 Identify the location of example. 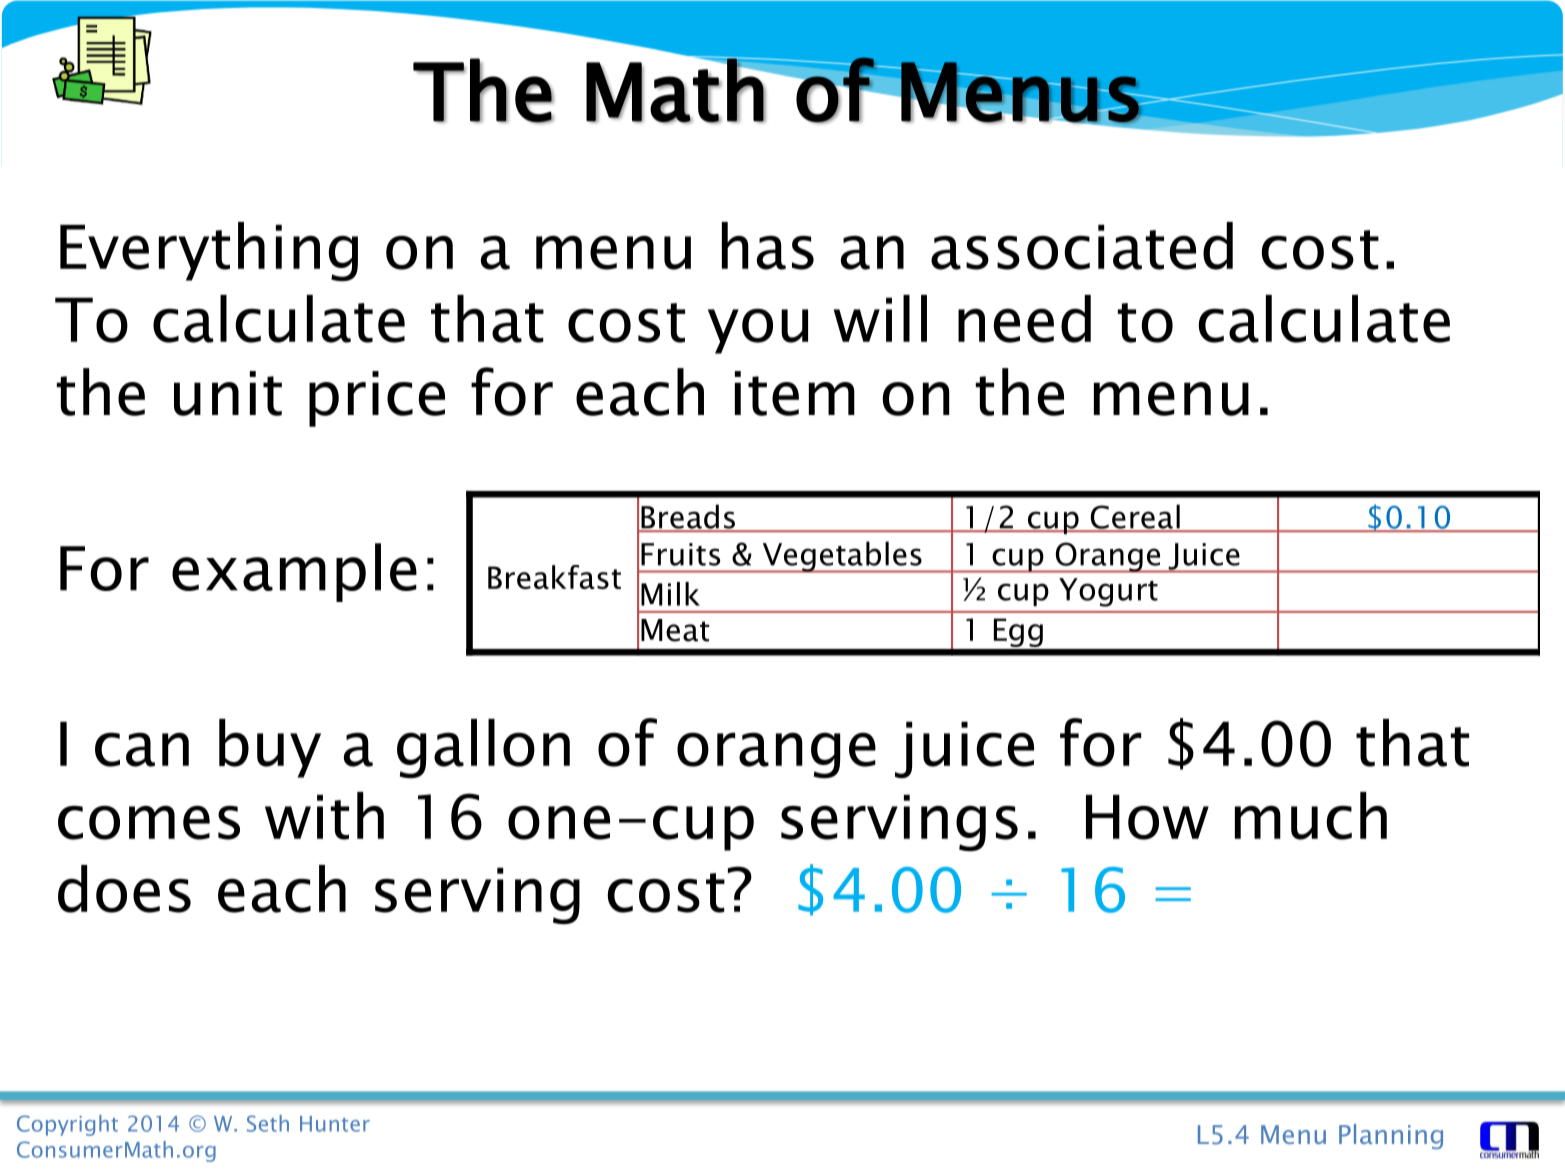
(294, 572).
